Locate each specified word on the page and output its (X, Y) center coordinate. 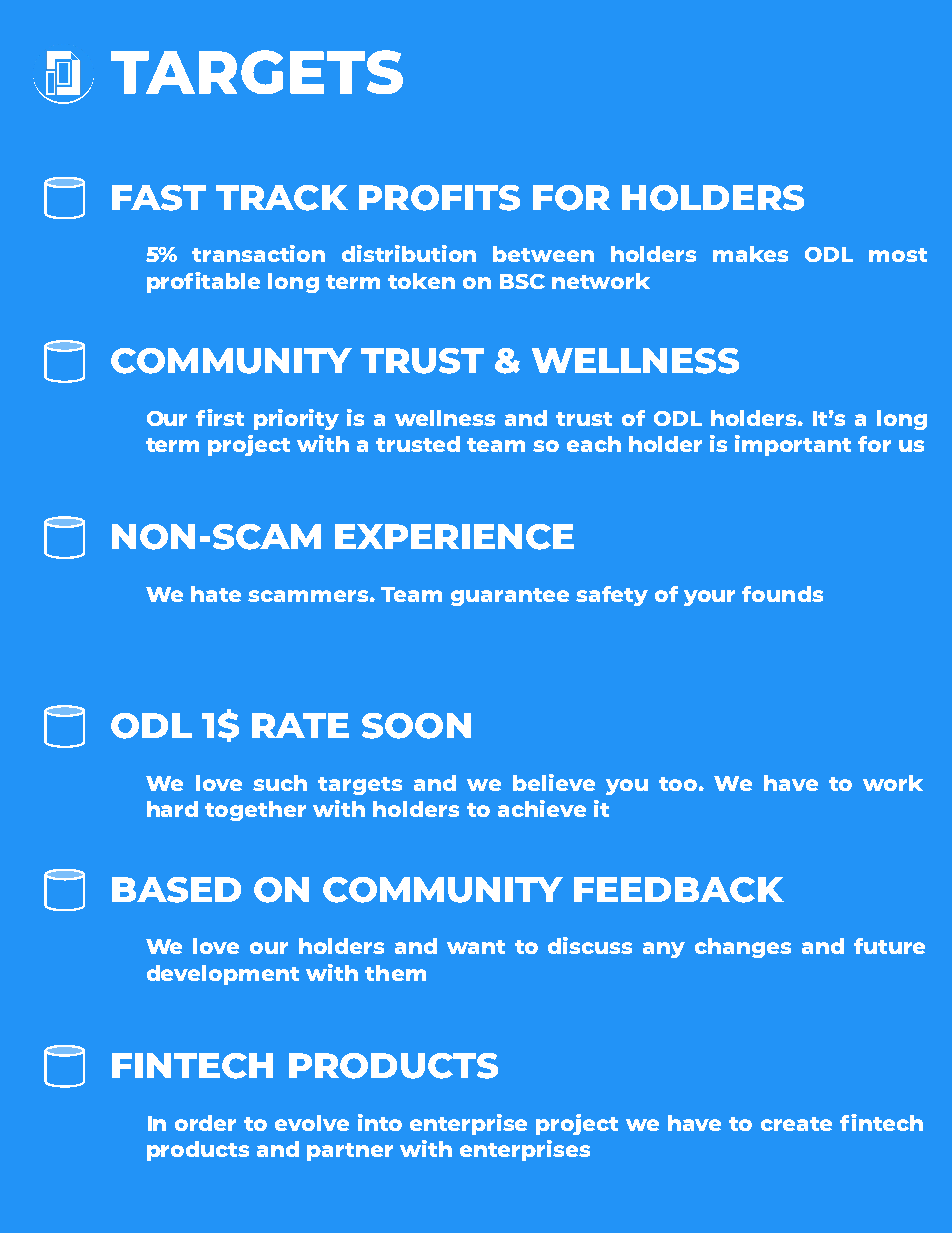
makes (750, 254)
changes (743, 948)
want (476, 947)
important (793, 445)
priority (296, 419)
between (543, 254)
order (205, 1123)
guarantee (510, 597)
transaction (258, 253)
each (594, 444)
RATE (300, 725)
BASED (176, 890)
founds (782, 594)
